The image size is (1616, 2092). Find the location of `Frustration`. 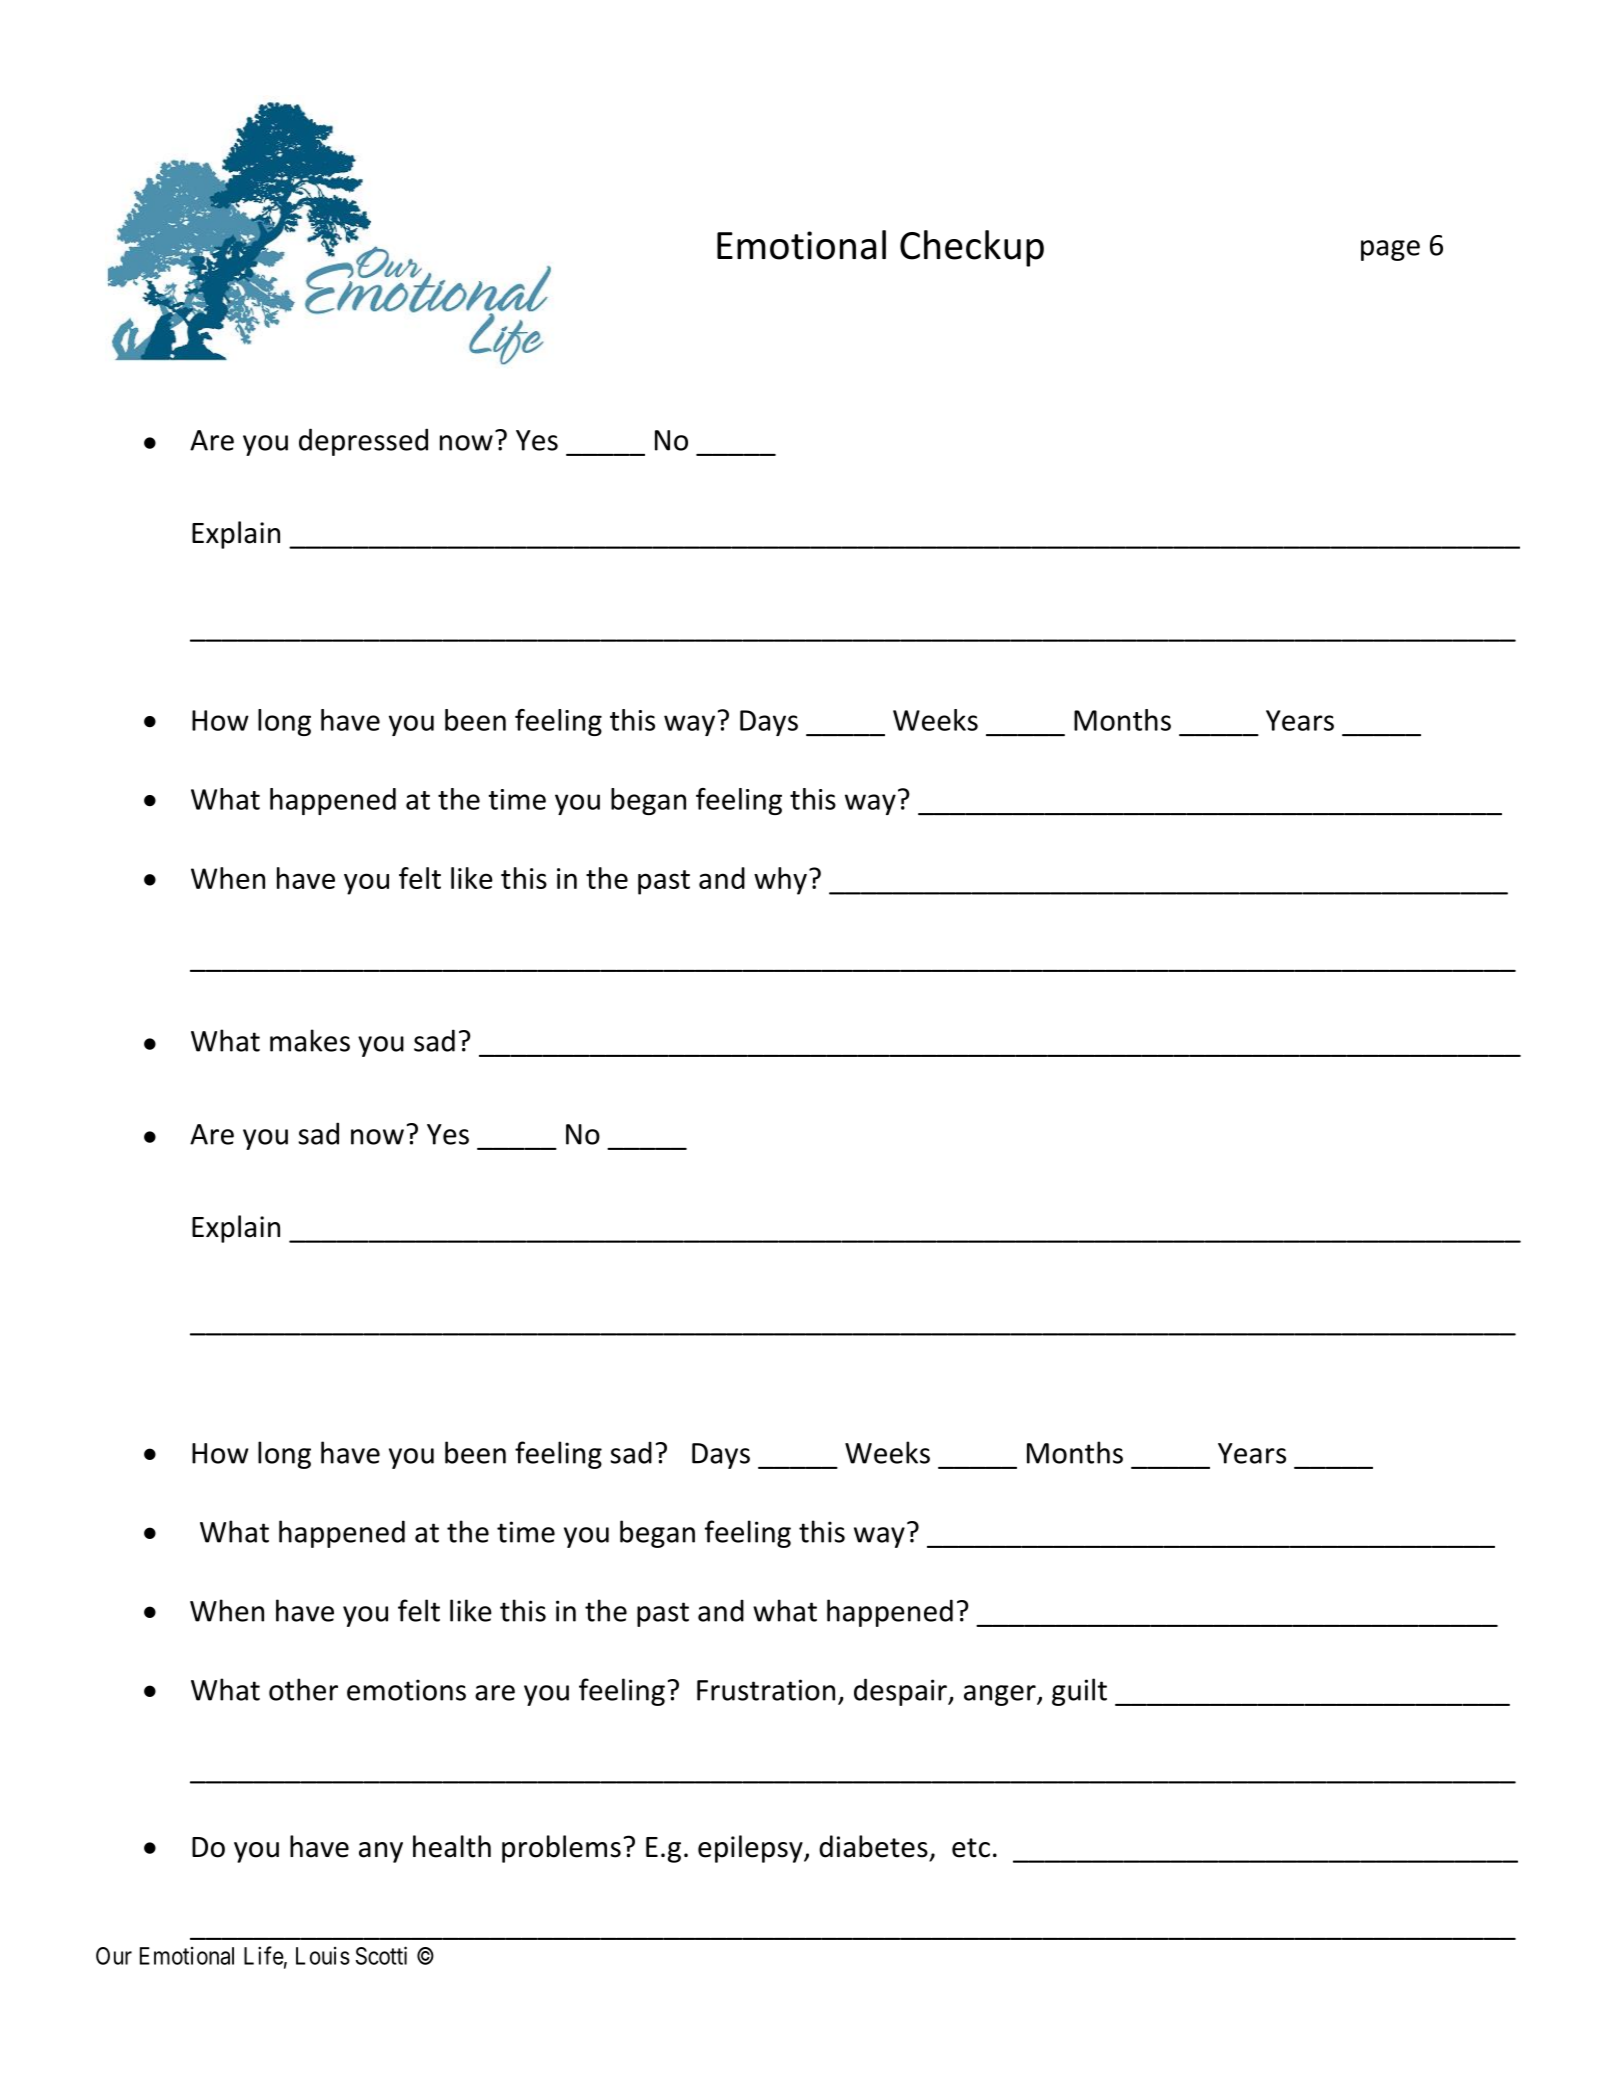

Frustration is located at coordinates (766, 1690).
